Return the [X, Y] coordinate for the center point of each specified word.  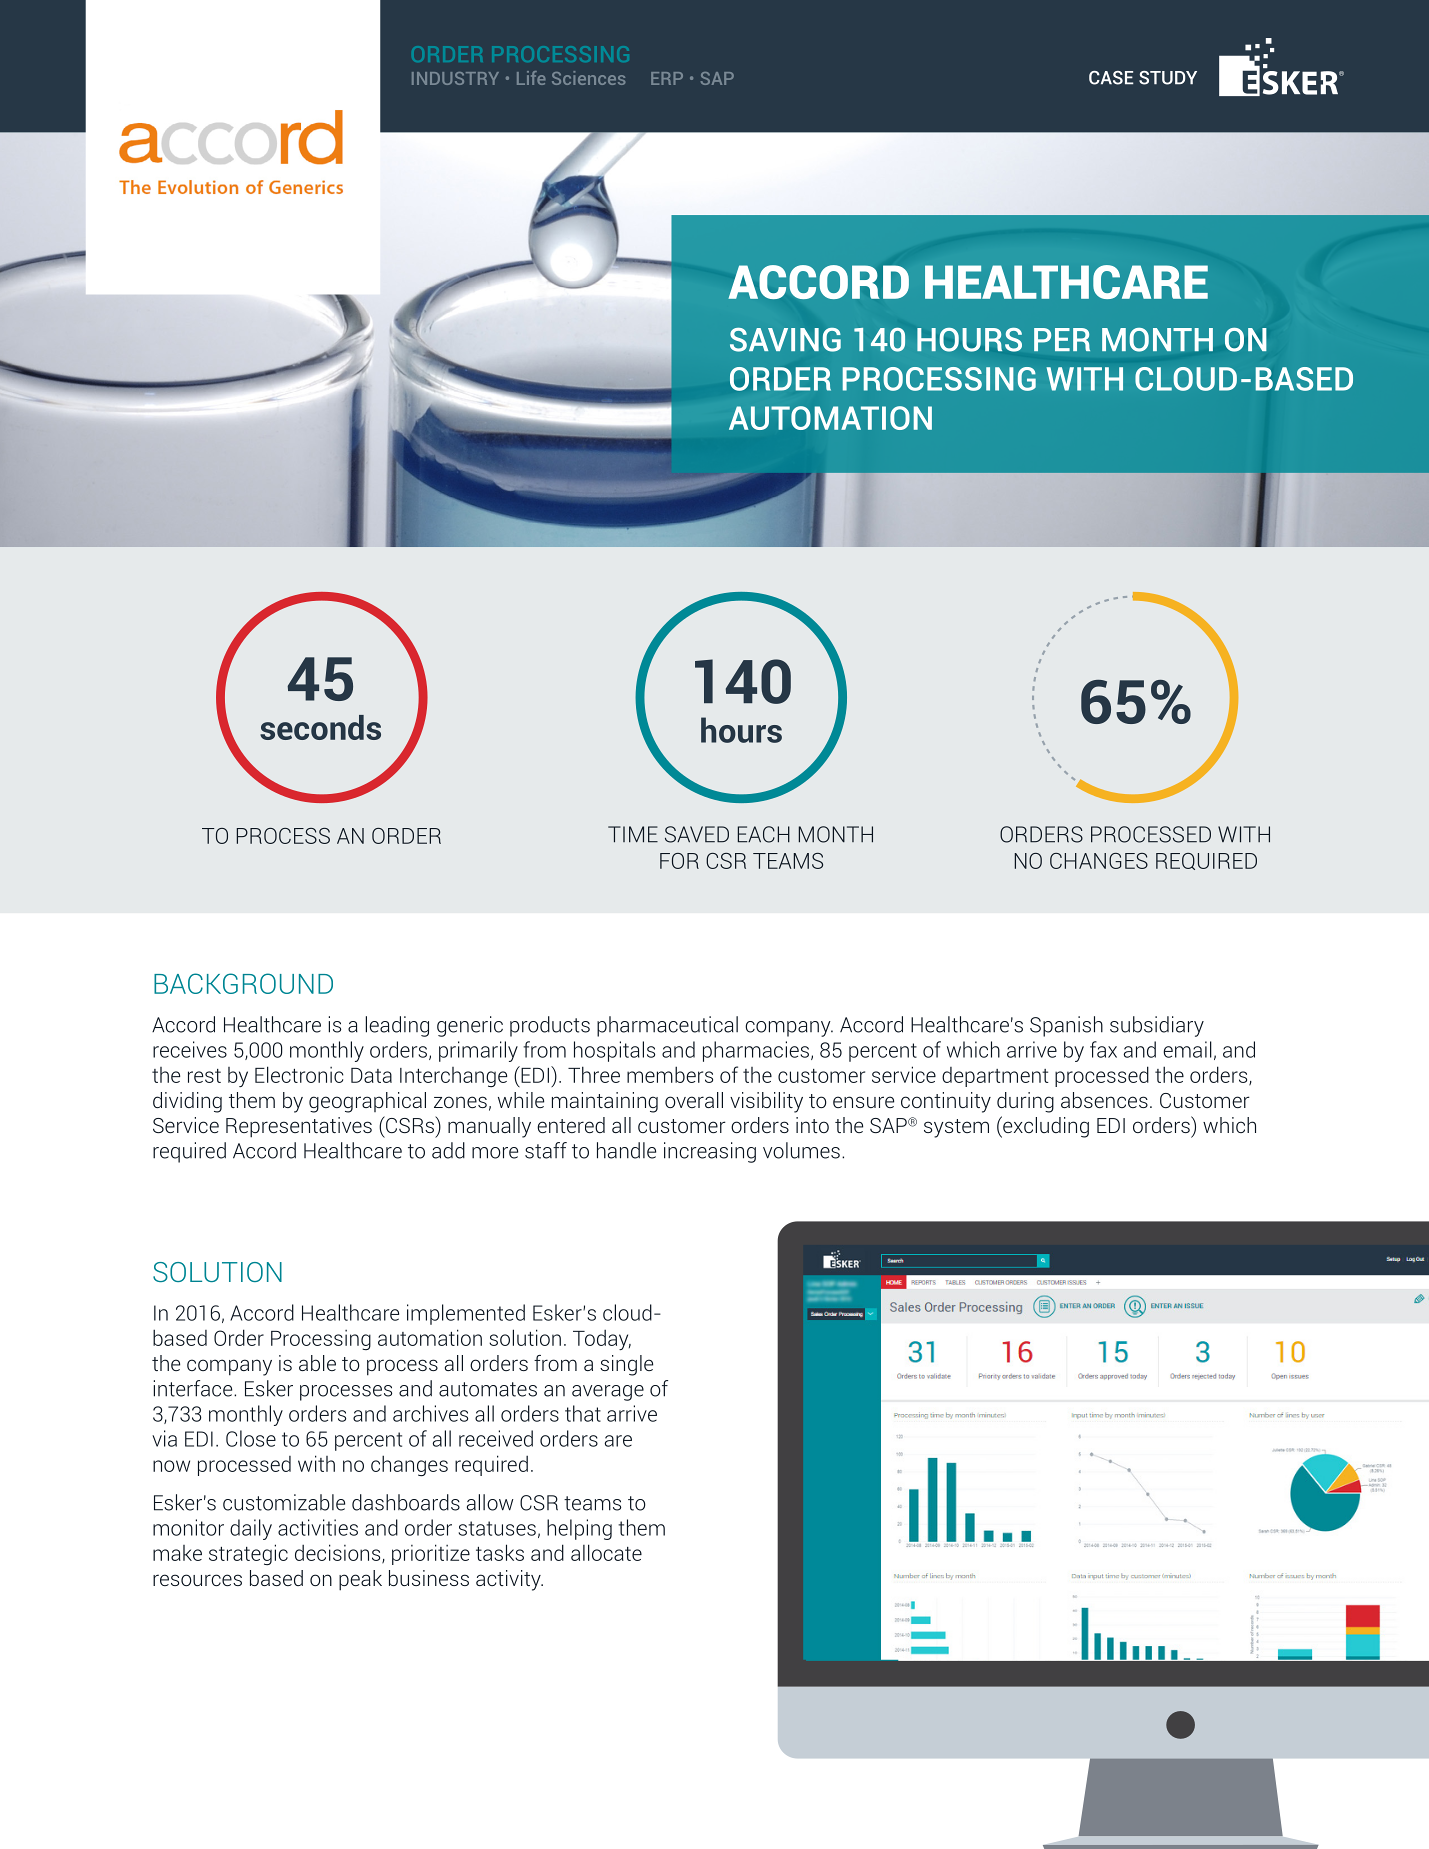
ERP [667, 78]
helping [579, 1529]
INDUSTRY [455, 78]
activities [318, 1527]
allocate [606, 1552]
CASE [1111, 78]
